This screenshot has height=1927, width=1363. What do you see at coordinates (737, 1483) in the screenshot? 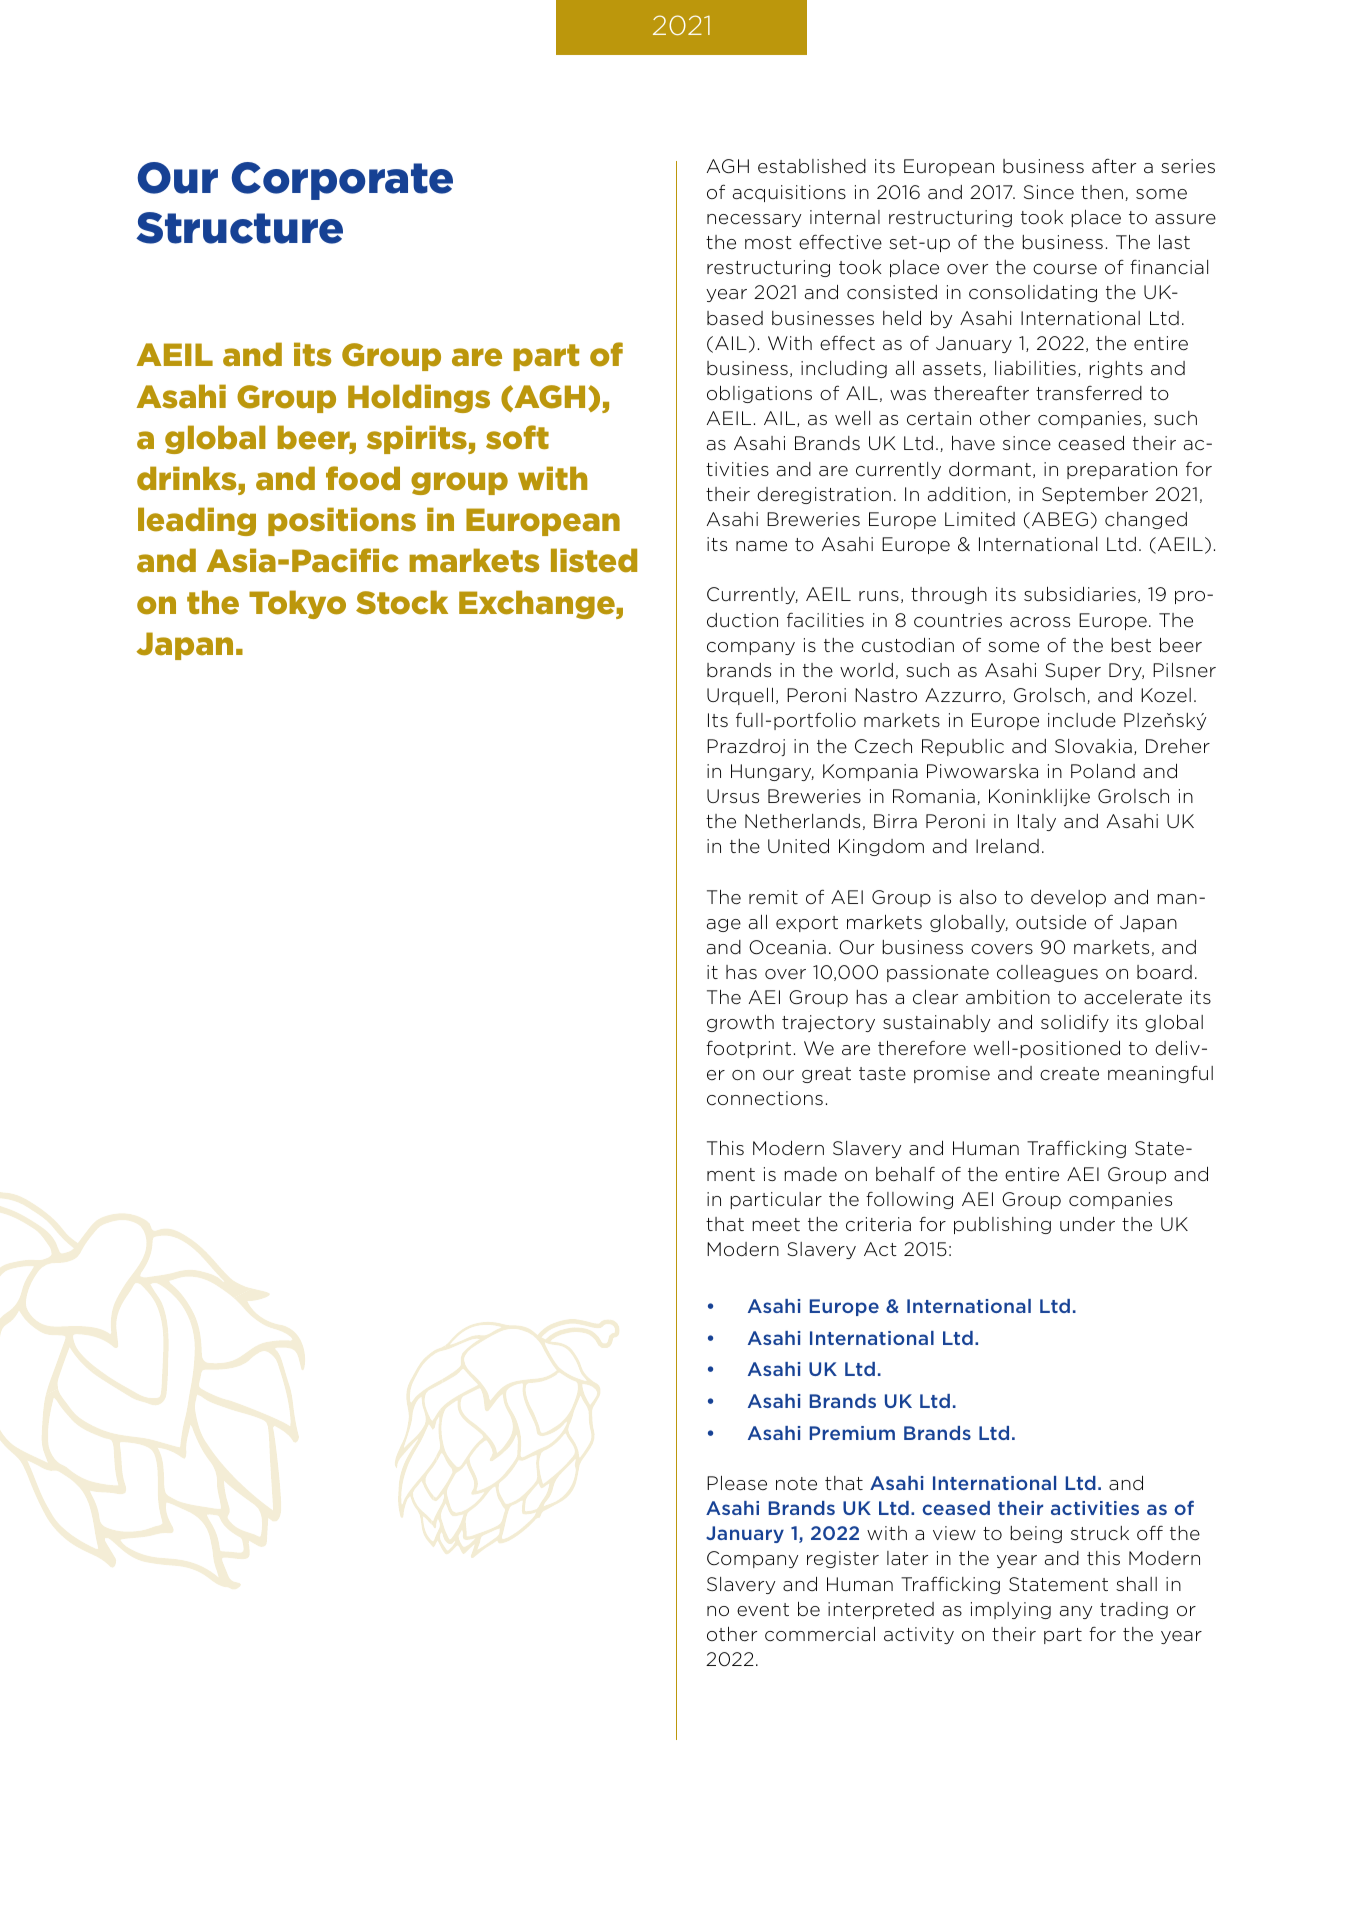
I see `Please` at bounding box center [737, 1483].
